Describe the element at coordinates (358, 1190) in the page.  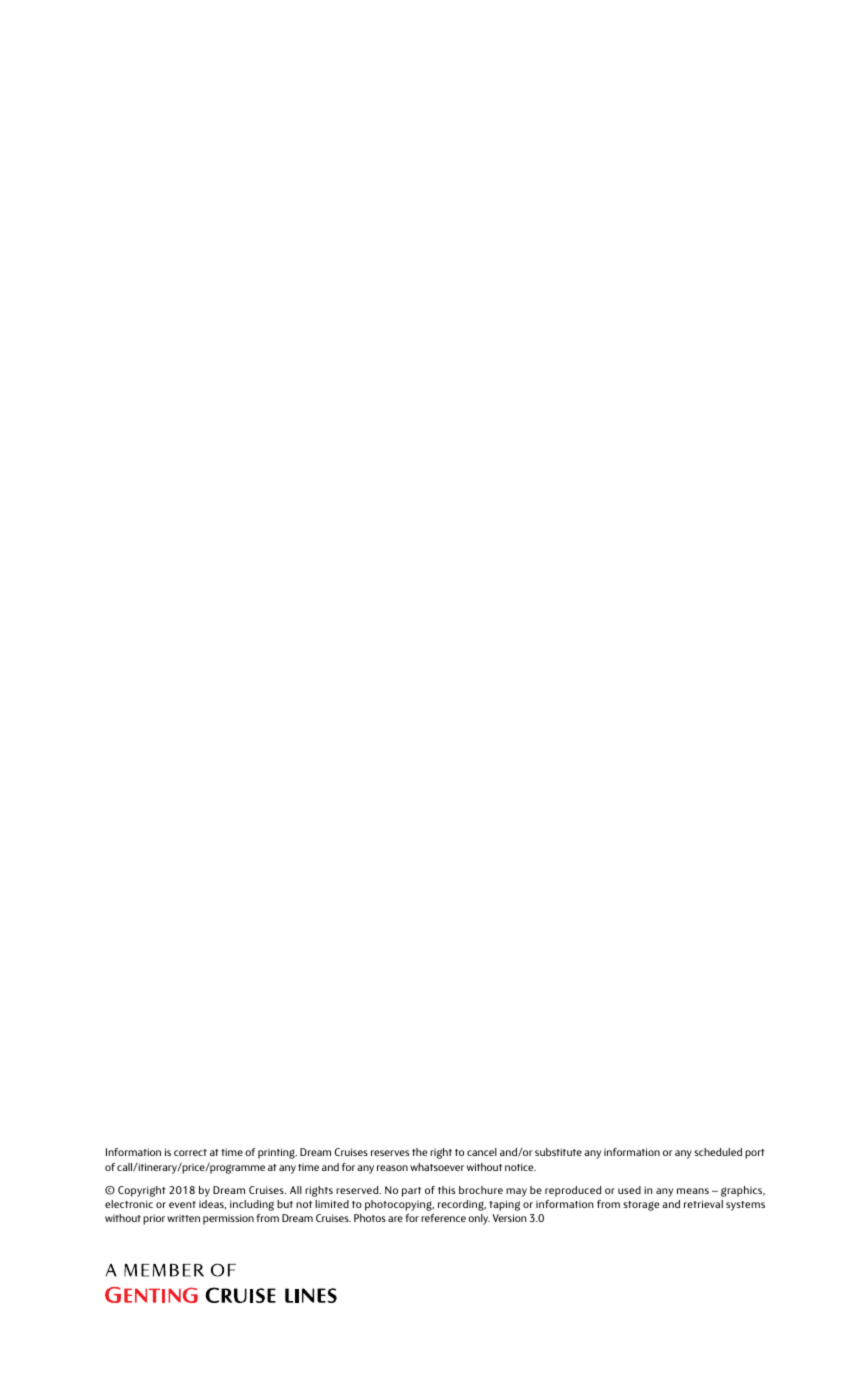
I see `reserved` at that location.
